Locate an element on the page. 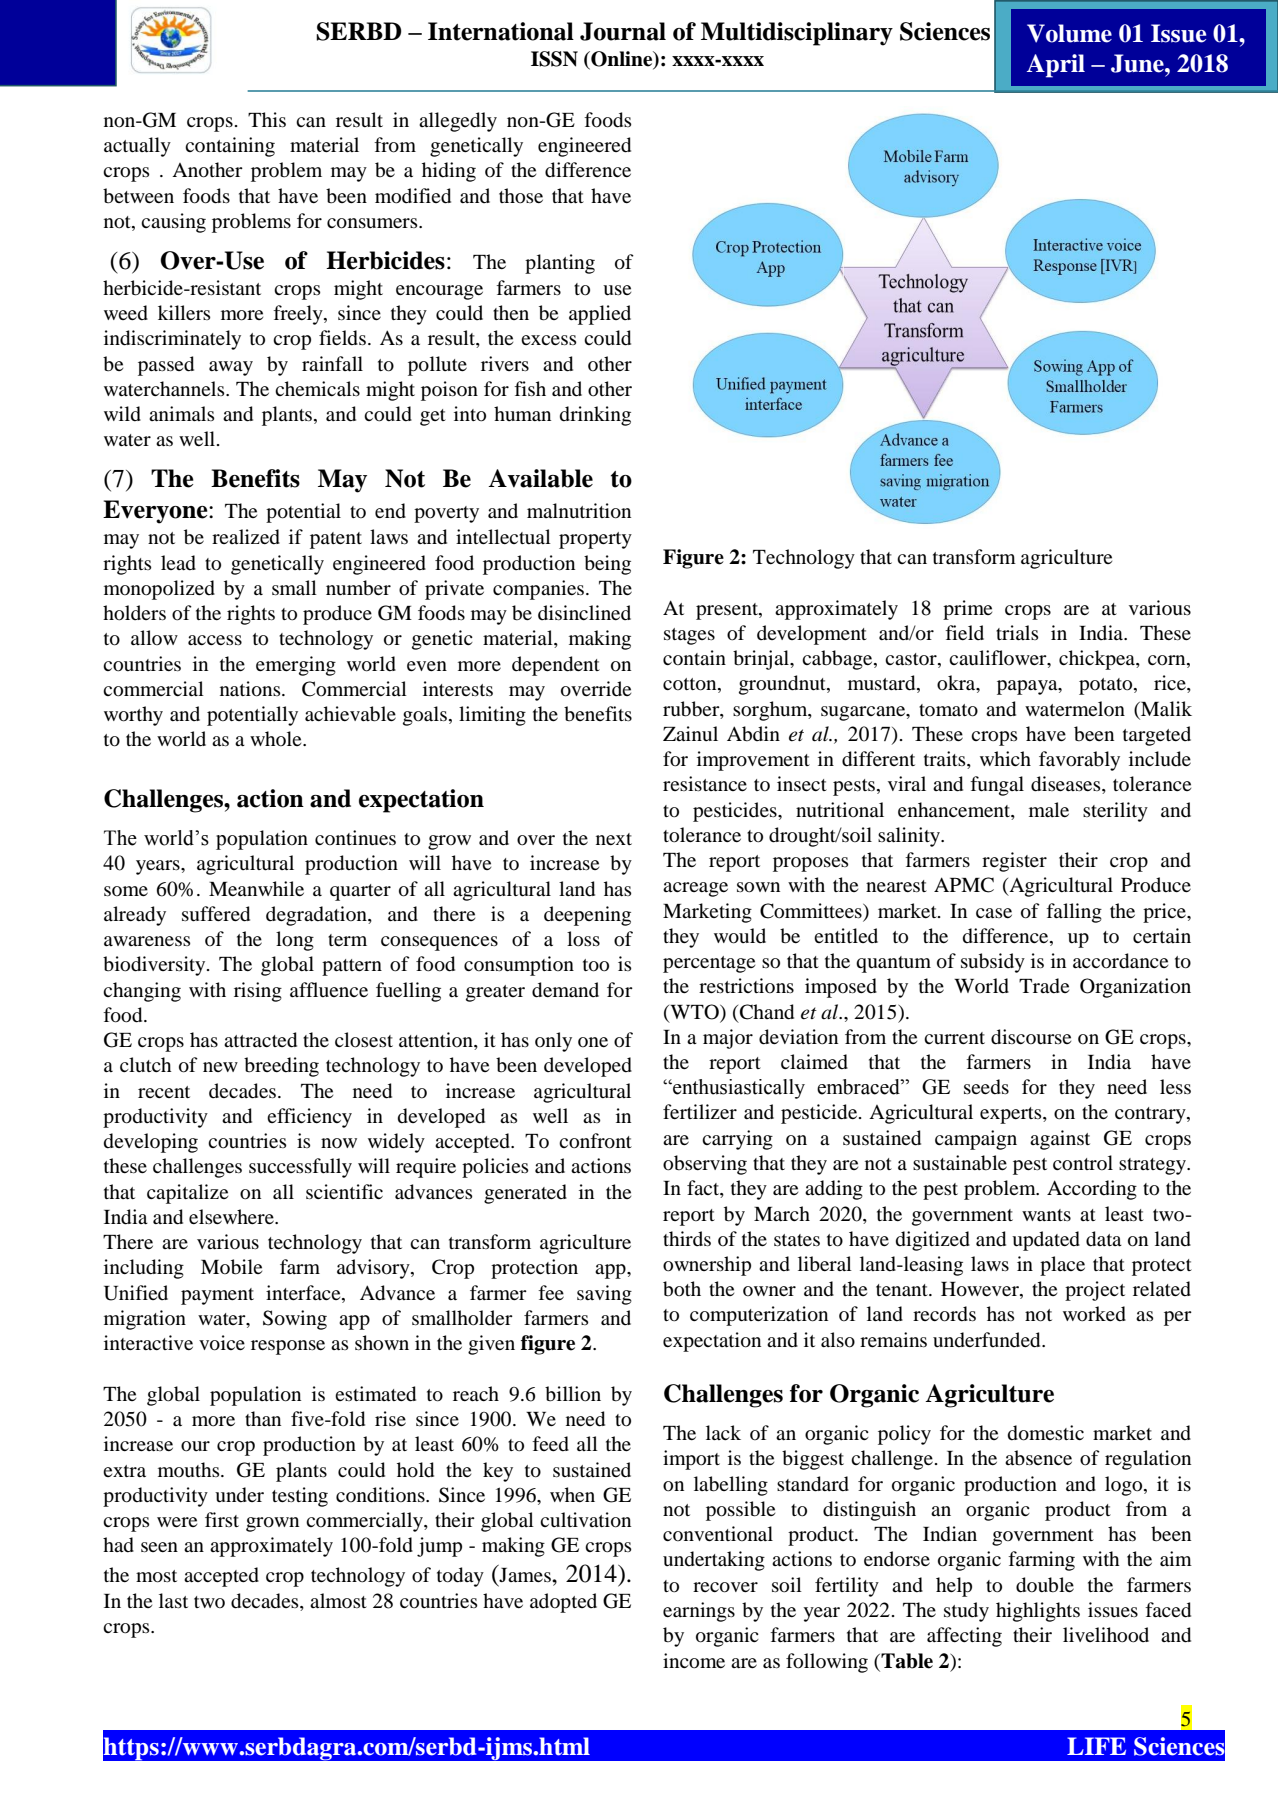 This image has height=1807, width=1278. Meanwhile is located at coordinates (256, 888).
